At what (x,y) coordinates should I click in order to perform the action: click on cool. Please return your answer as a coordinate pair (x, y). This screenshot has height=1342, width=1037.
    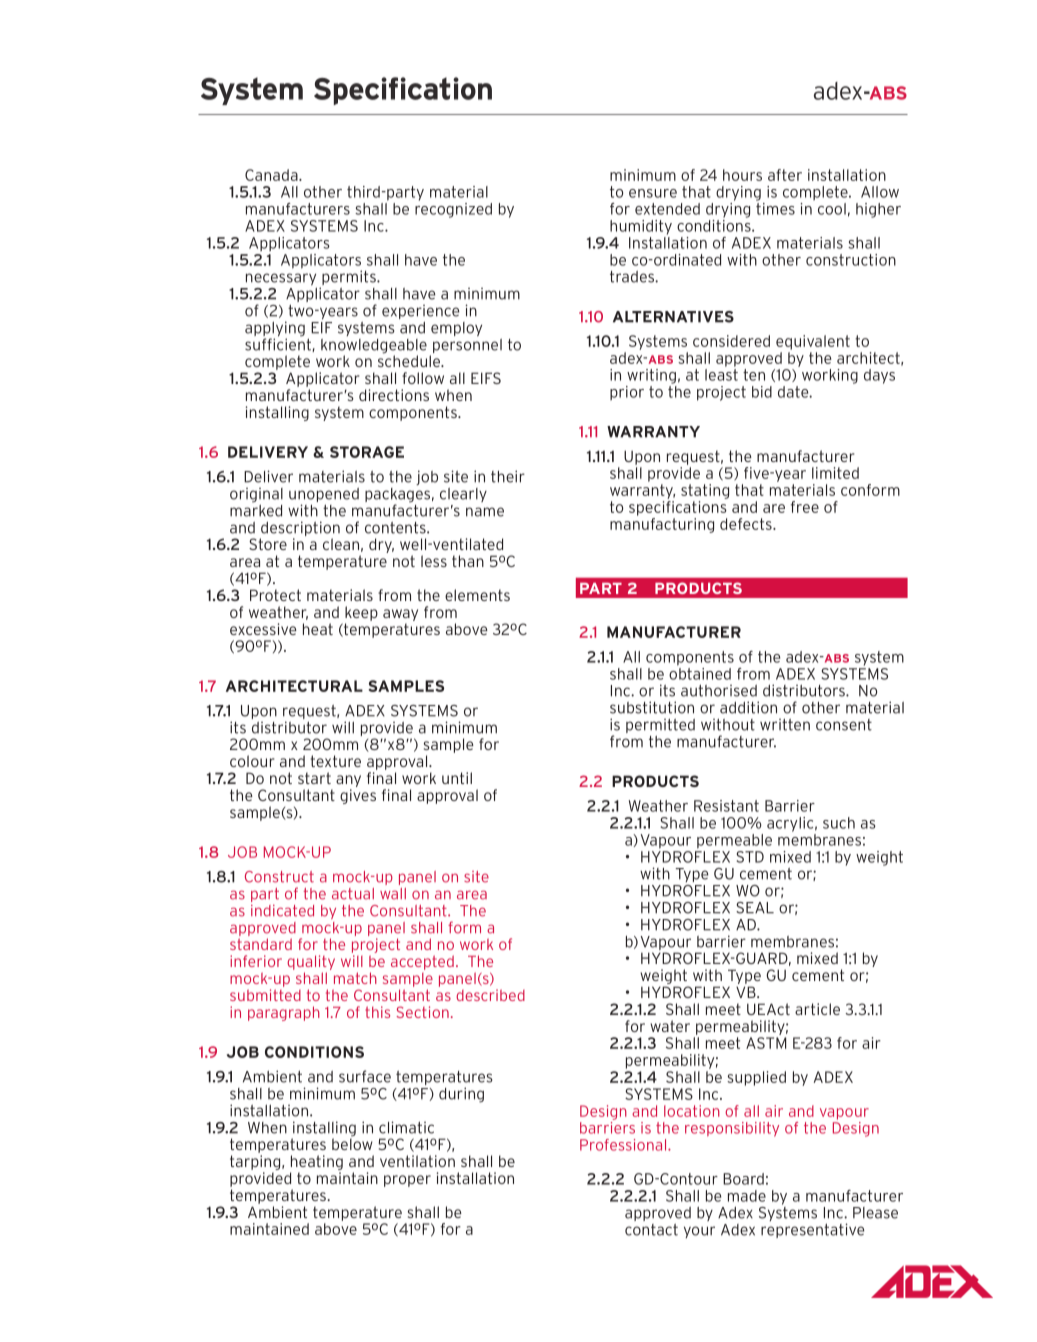
    Looking at the image, I should click on (832, 209).
